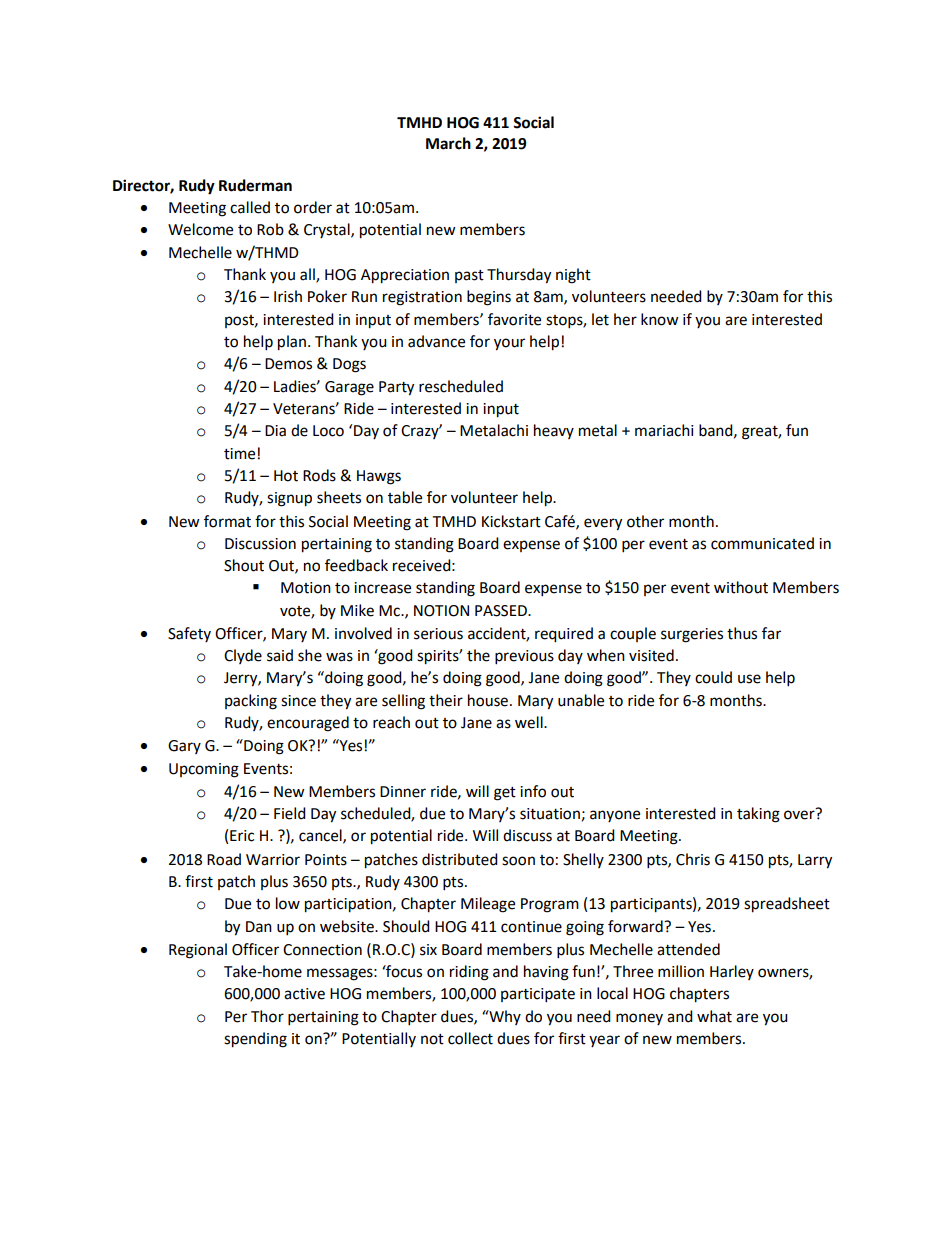 The image size is (952, 1233). Describe the element at coordinates (762, 543) in the screenshot. I see `communicated` at that location.
